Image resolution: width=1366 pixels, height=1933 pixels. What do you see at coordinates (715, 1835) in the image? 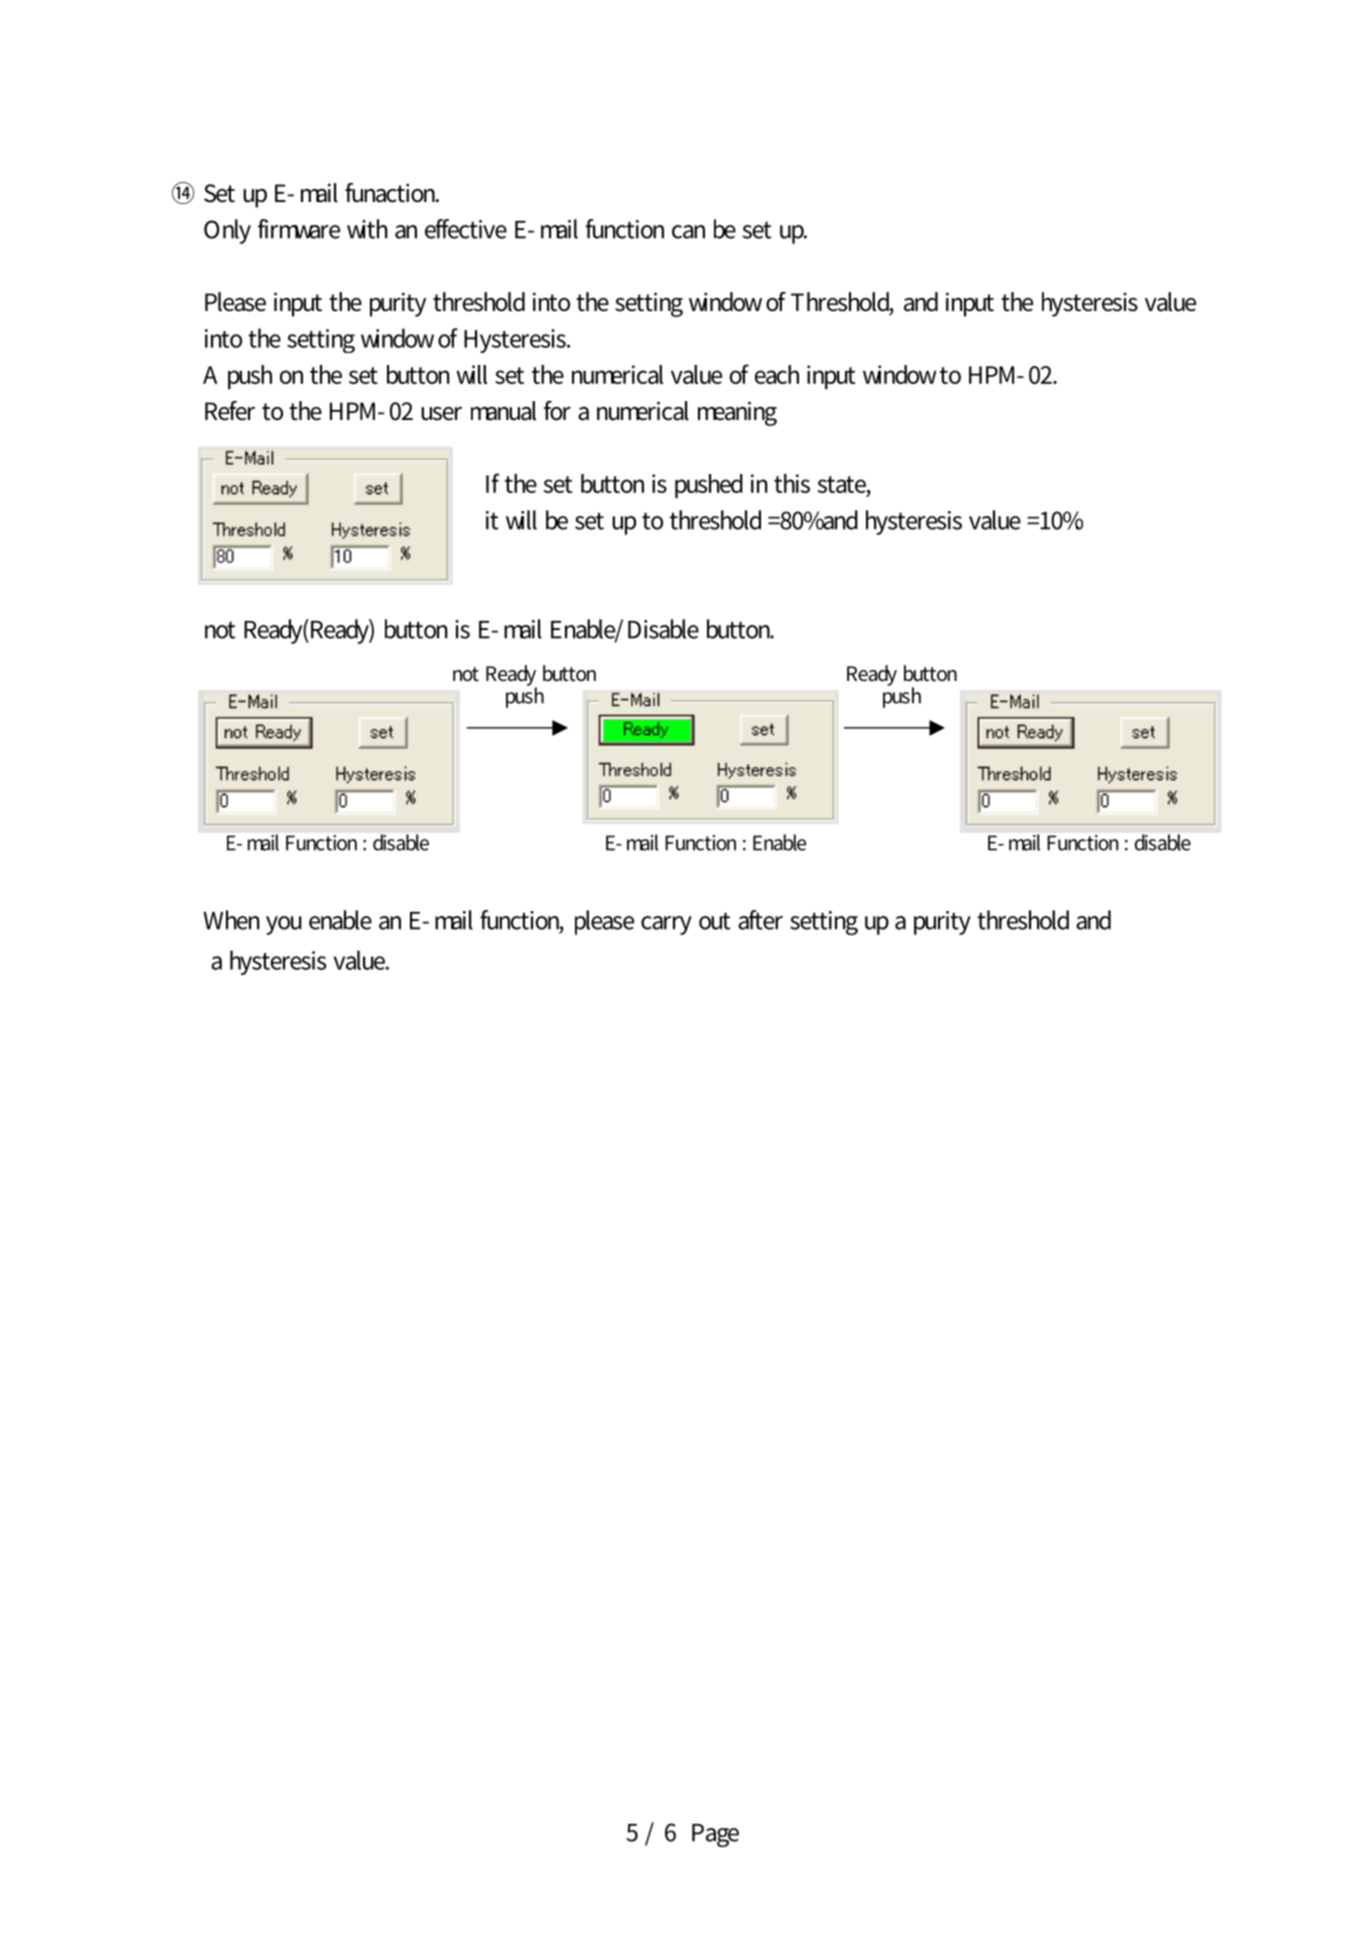
I see `Page` at bounding box center [715, 1835].
